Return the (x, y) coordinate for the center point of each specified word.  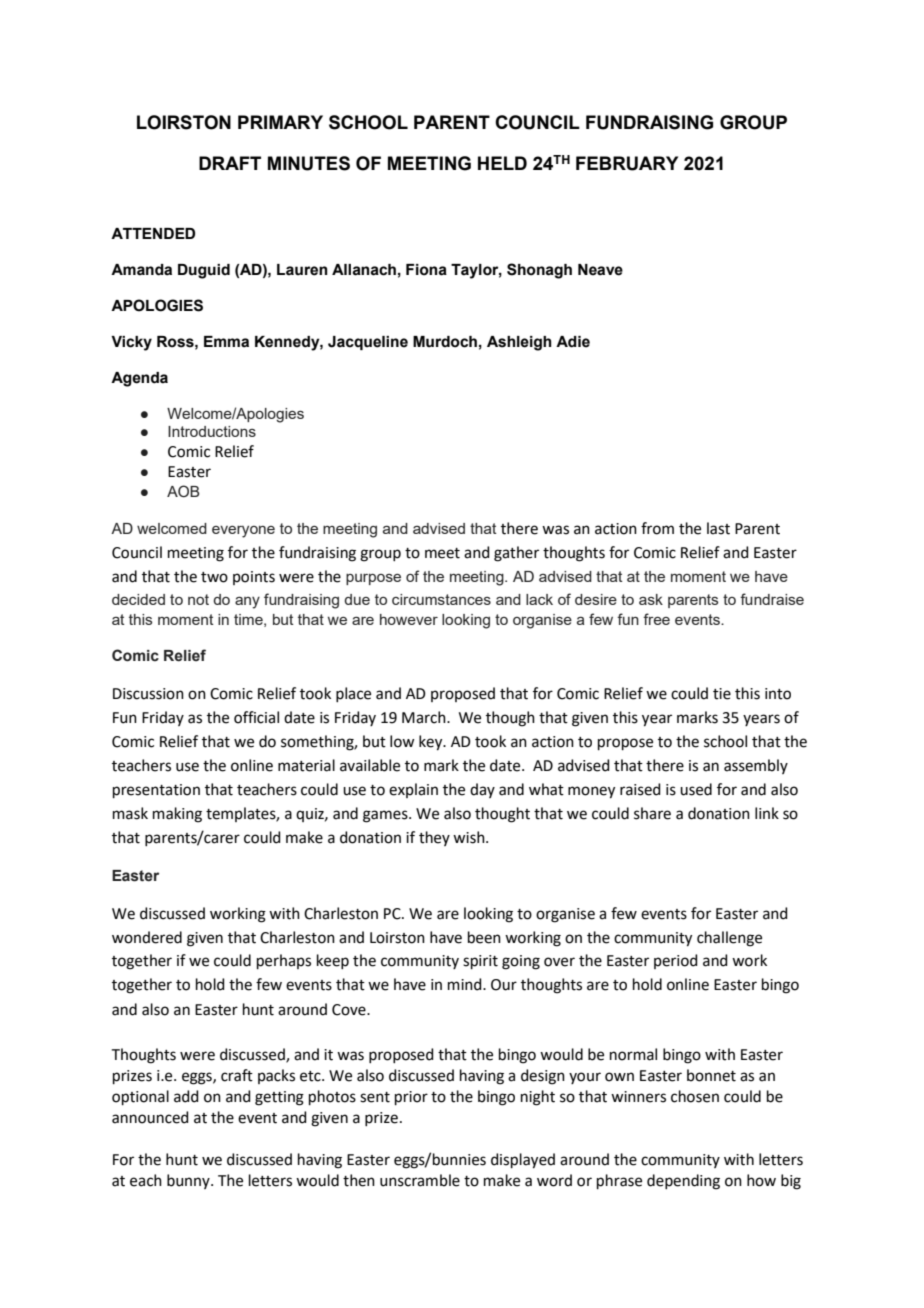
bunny (189, 1181)
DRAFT (230, 163)
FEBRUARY (627, 163)
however (409, 619)
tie (722, 694)
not (198, 599)
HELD (502, 163)
